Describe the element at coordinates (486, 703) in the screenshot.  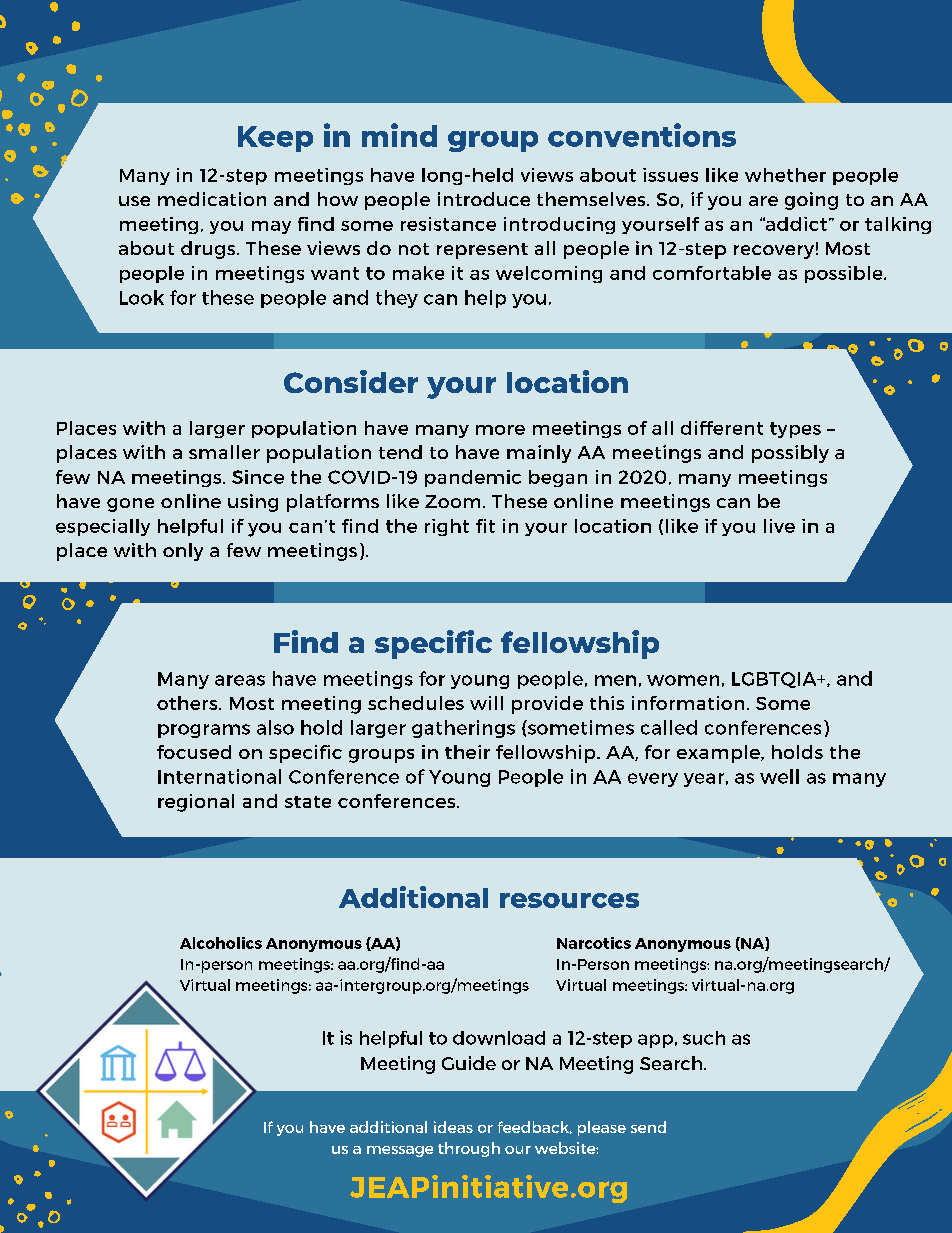
I see `will` at that location.
